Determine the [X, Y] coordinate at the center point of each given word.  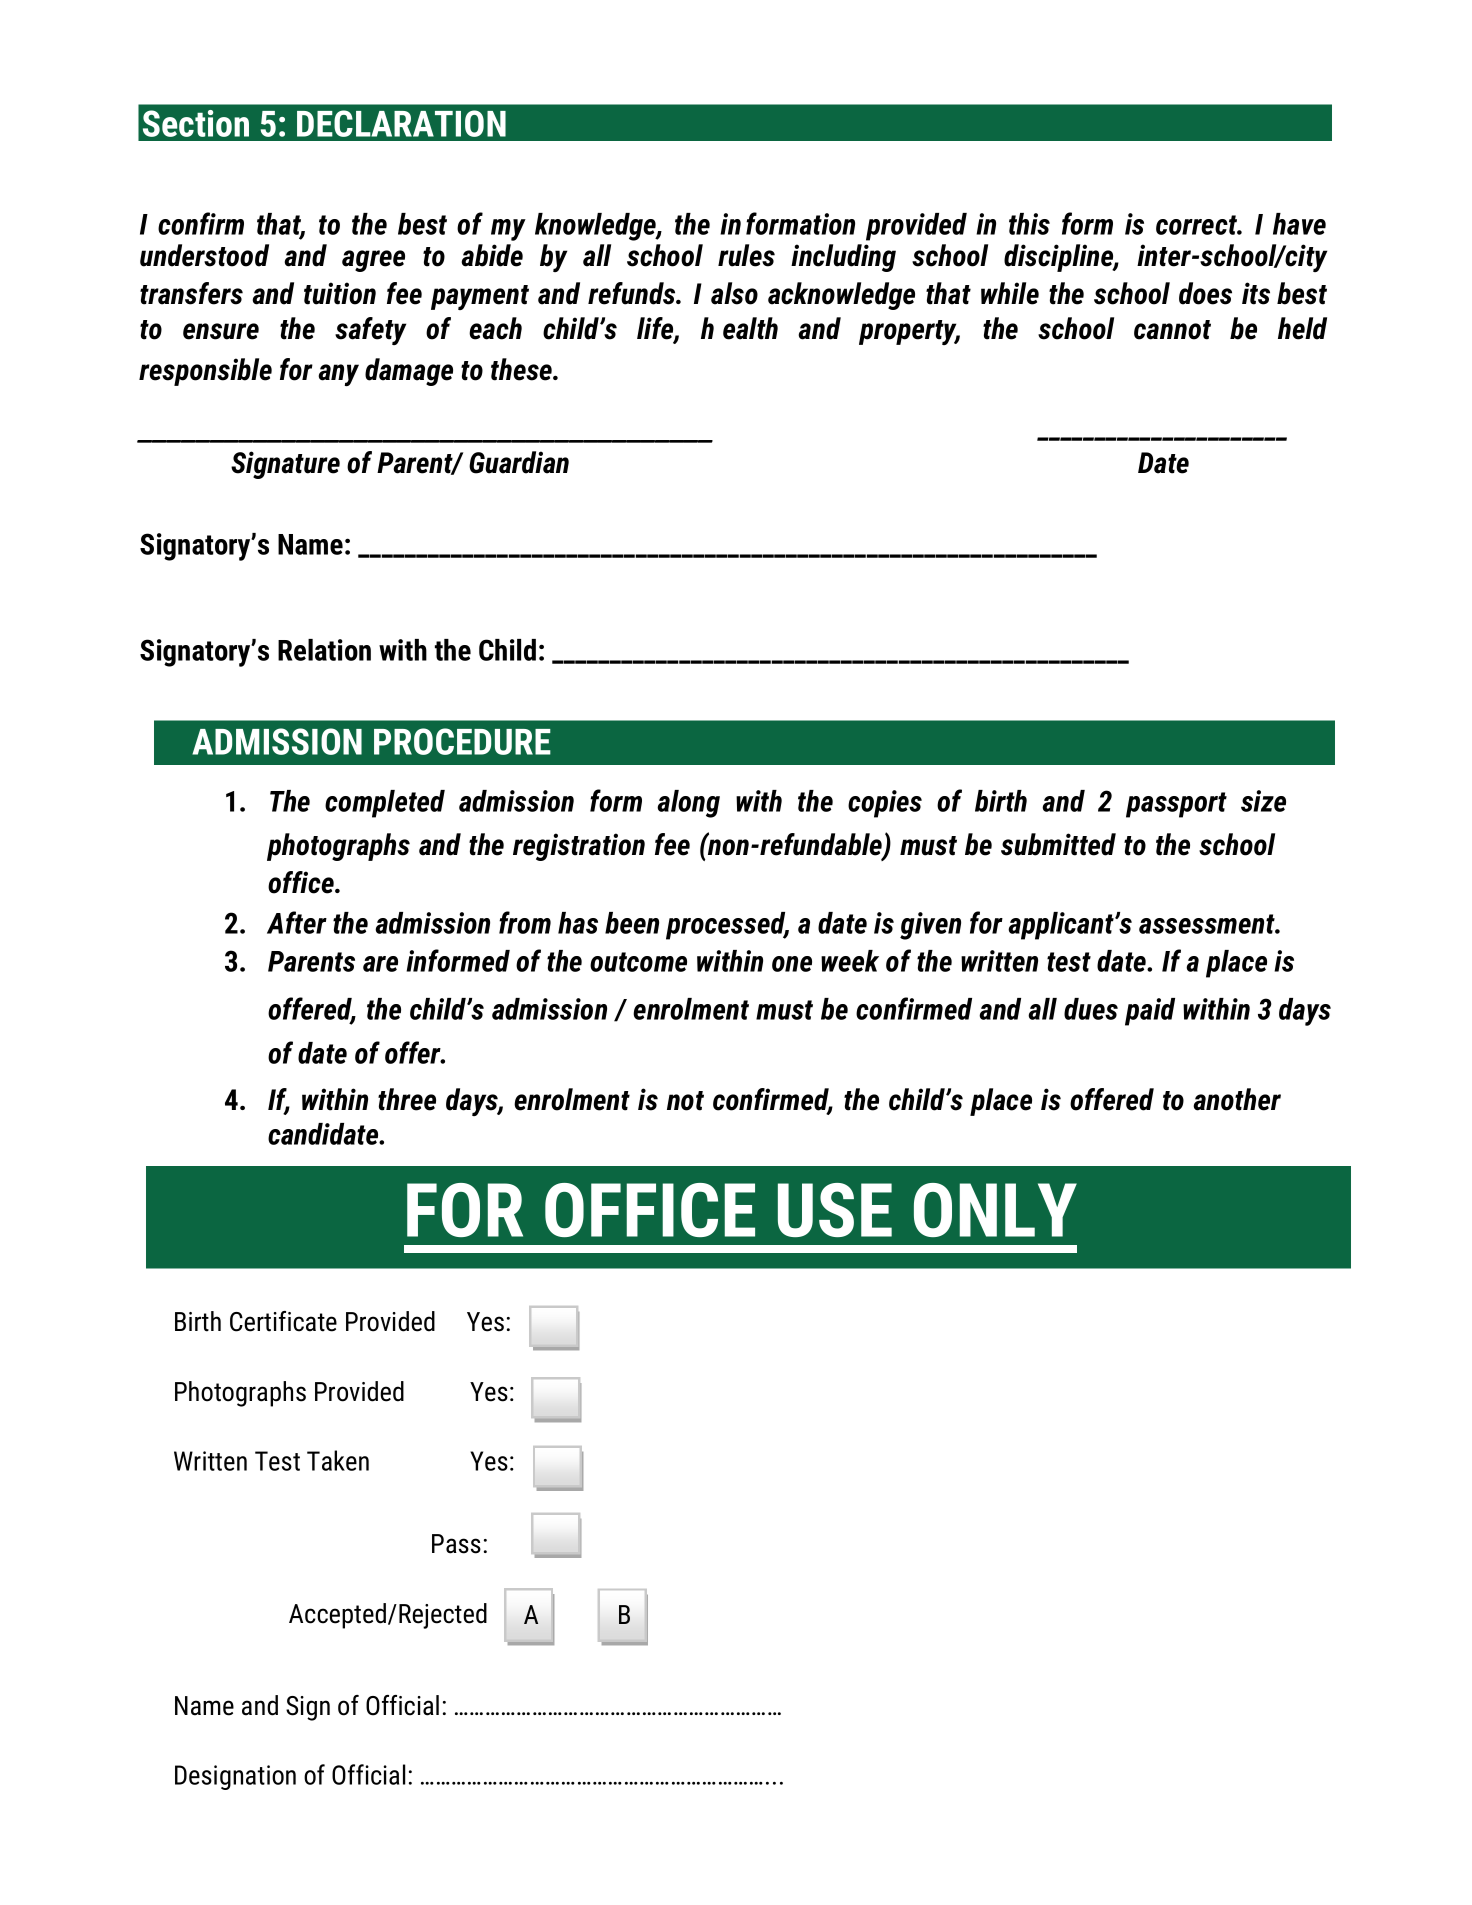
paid [1150, 1012]
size [1263, 801]
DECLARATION [401, 123]
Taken [338, 1460]
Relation [324, 650]
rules [746, 255]
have [1299, 224]
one [792, 964]
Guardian [519, 462]
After [297, 922]
